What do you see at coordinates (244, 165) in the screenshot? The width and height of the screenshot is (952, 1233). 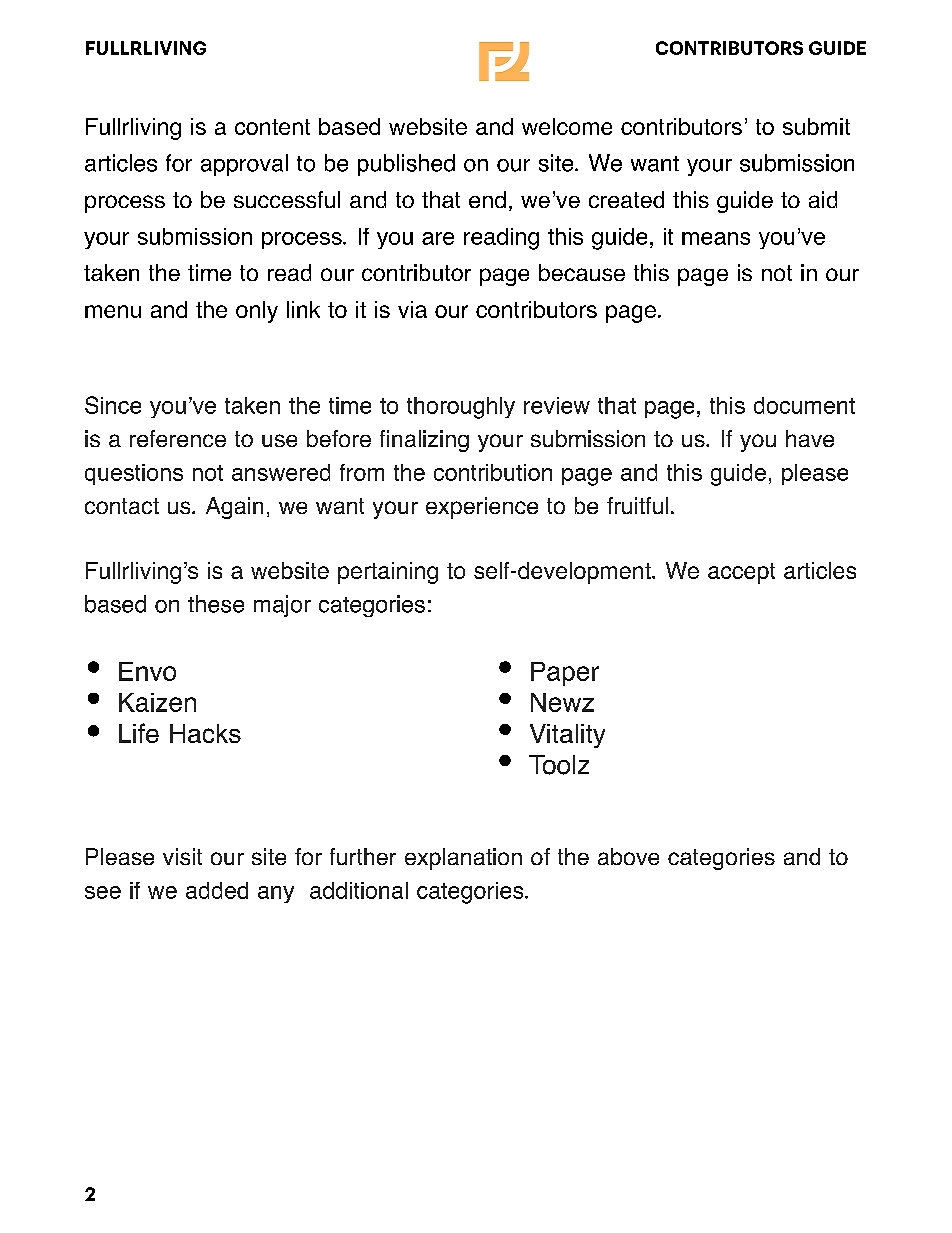 I see `approval` at bounding box center [244, 165].
